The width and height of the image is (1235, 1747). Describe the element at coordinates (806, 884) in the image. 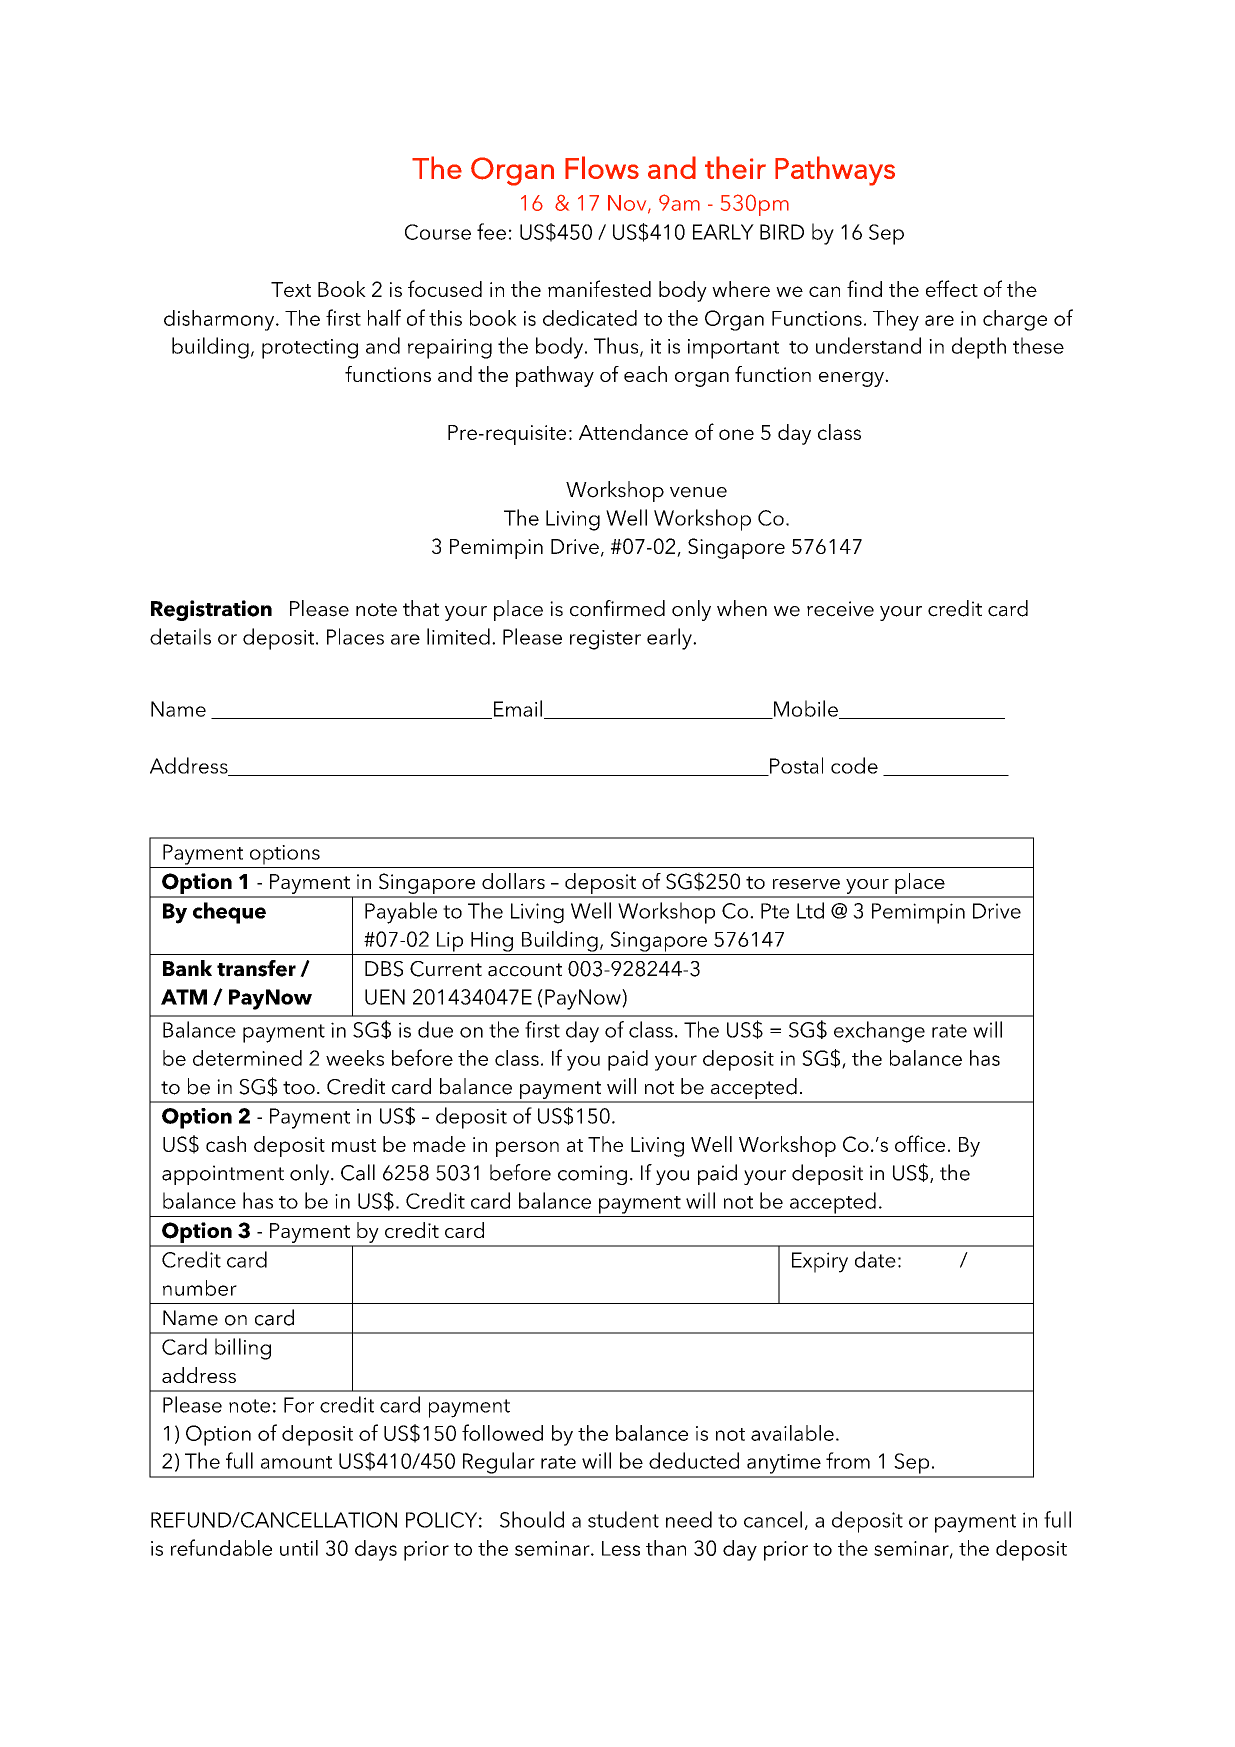

I see `reserve` at that location.
